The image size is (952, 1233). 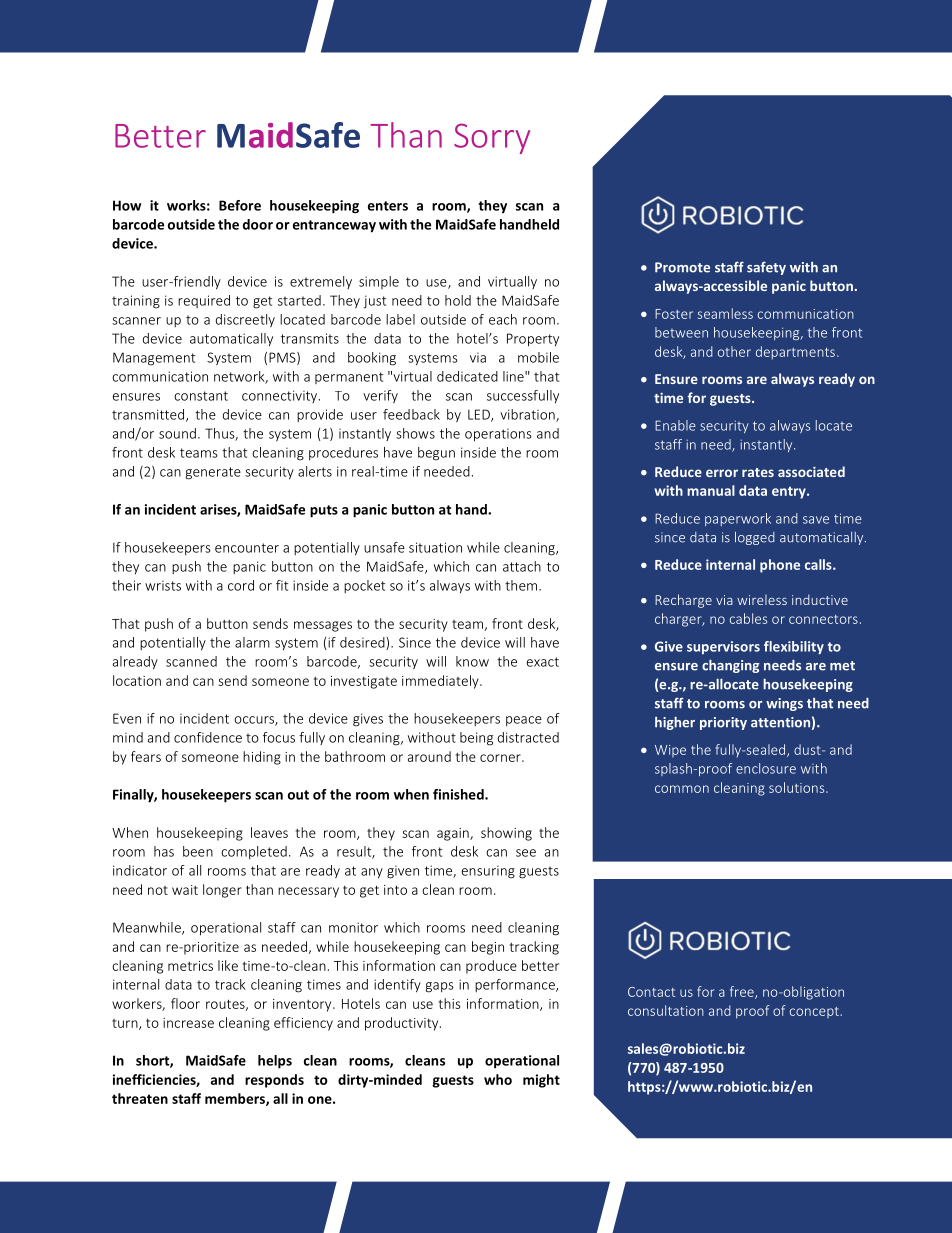 I want to click on concept, so click(x=815, y=1012).
